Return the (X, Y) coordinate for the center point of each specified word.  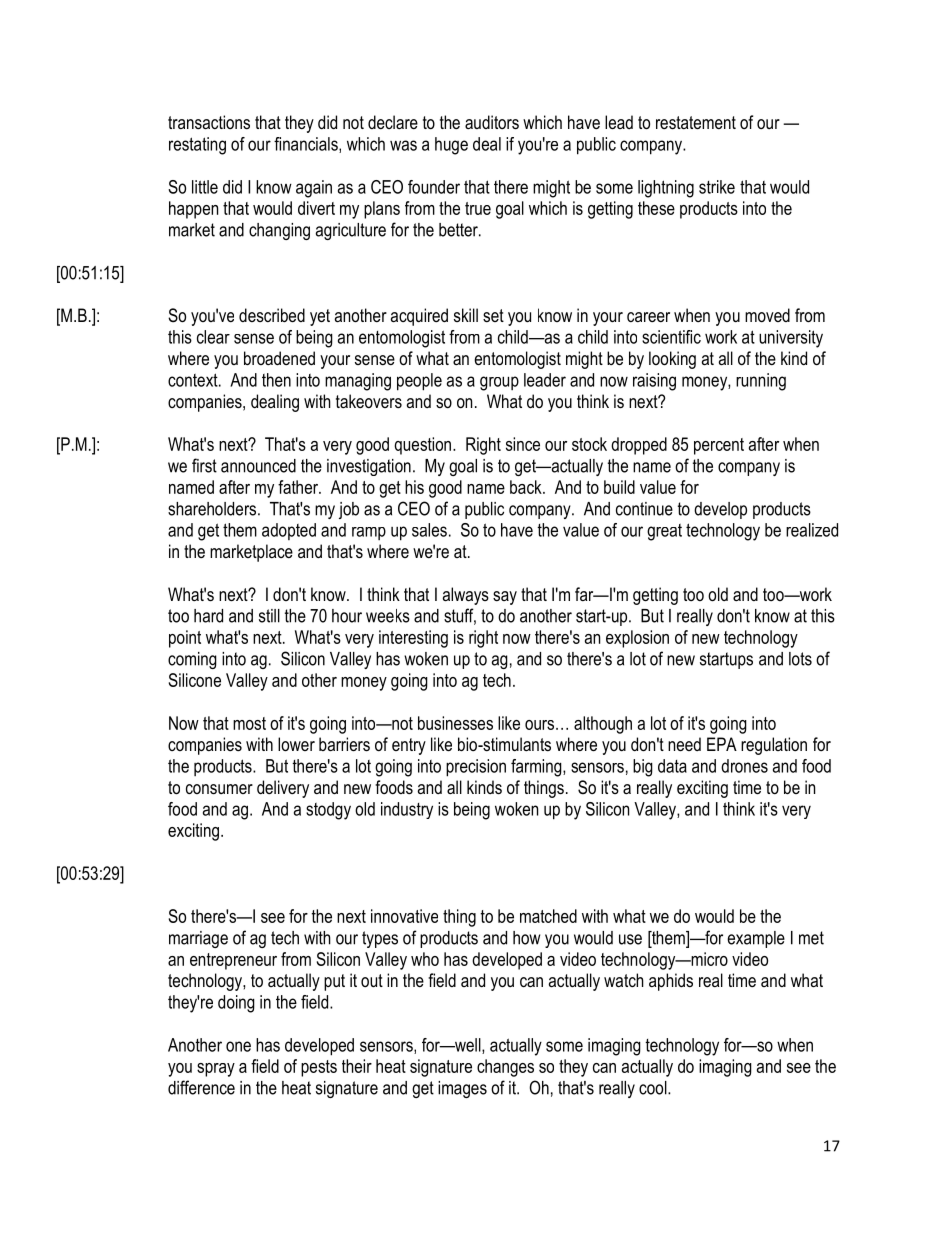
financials (307, 145)
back (527, 487)
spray (216, 1070)
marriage (198, 939)
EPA (722, 744)
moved (767, 315)
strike (717, 187)
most (249, 723)
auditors (492, 122)
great (664, 532)
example (756, 939)
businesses (455, 723)
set (493, 315)
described (272, 315)
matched (548, 916)
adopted (289, 531)
